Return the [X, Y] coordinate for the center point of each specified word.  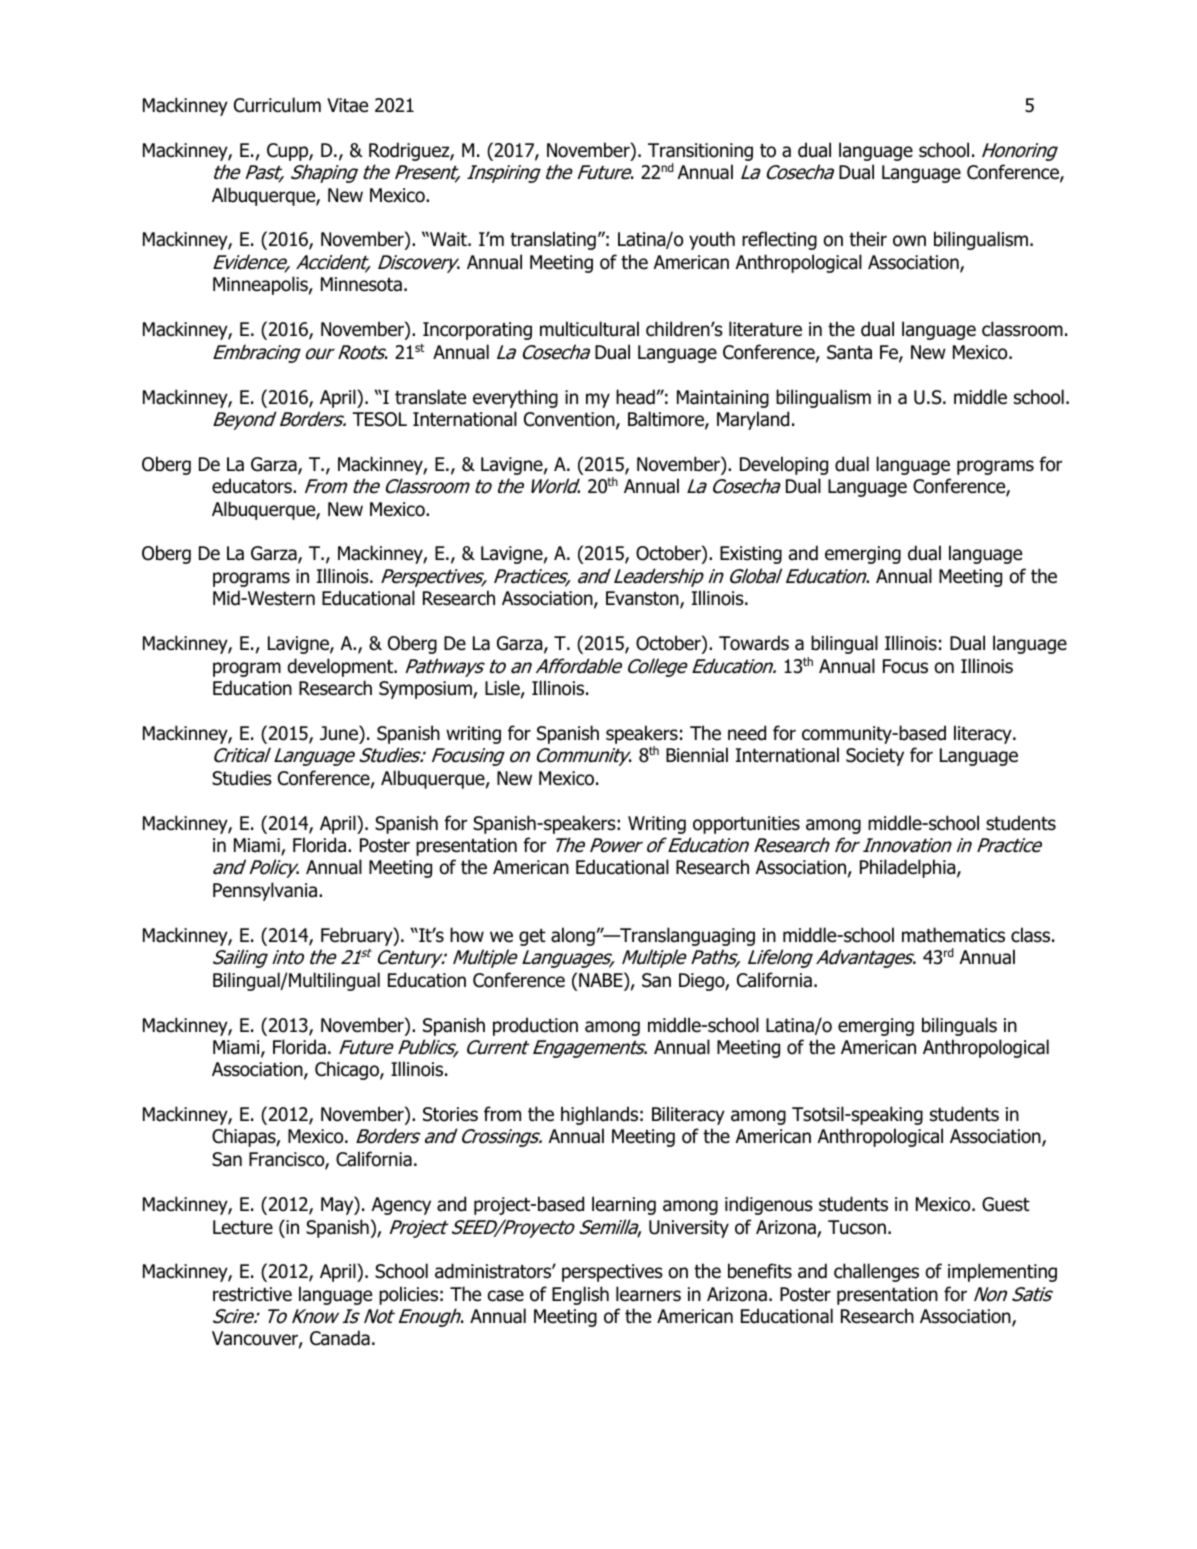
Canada [340, 1338]
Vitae [347, 105]
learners [648, 1294]
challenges [876, 1272]
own [909, 241]
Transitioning [700, 153]
